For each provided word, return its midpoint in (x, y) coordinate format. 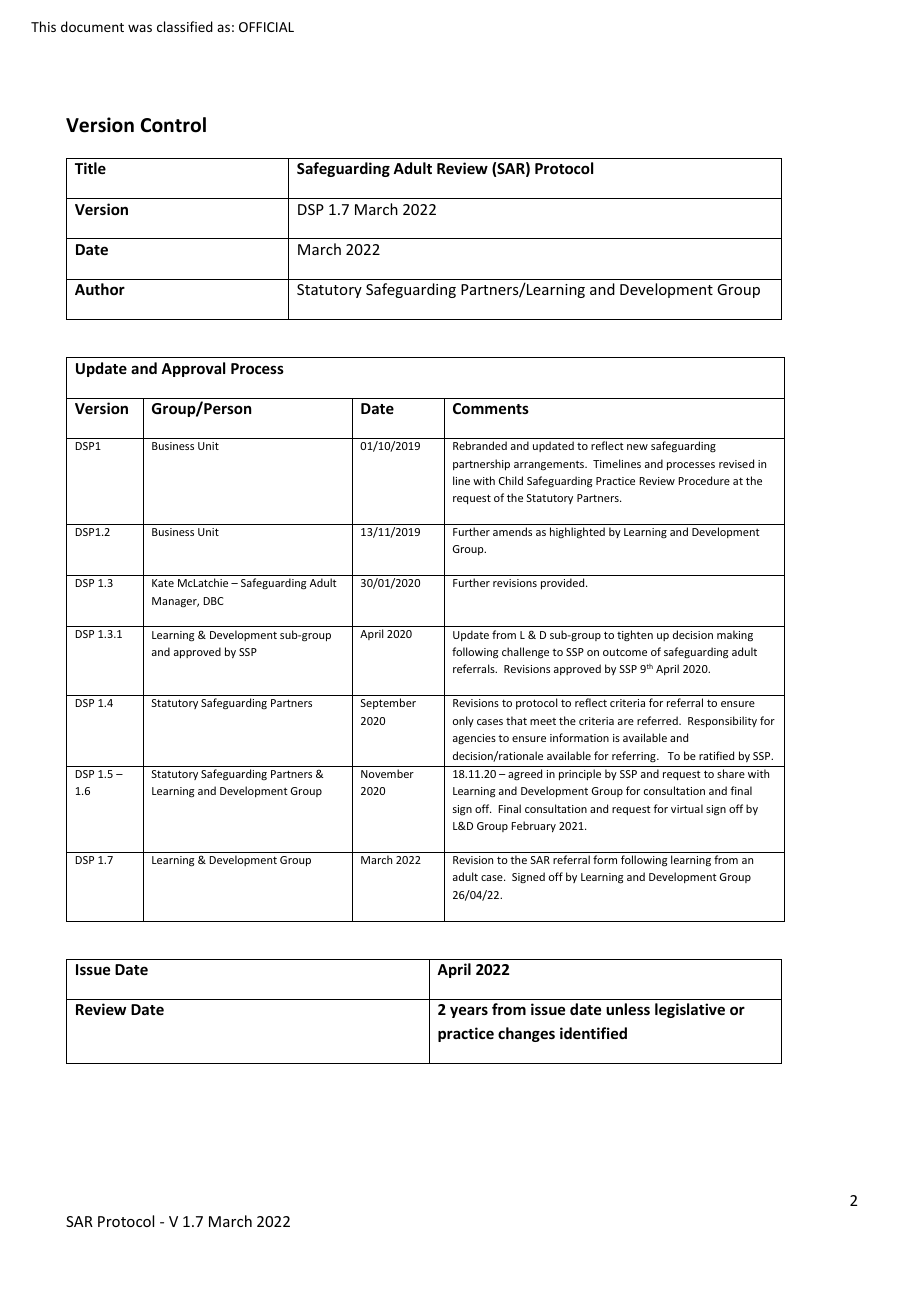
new (637, 447)
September (388, 703)
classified (185, 26)
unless (628, 1009)
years (469, 1012)
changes (526, 1034)
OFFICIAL (266, 27)
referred (658, 720)
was (140, 28)
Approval (193, 369)
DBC (213, 601)
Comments (491, 408)
